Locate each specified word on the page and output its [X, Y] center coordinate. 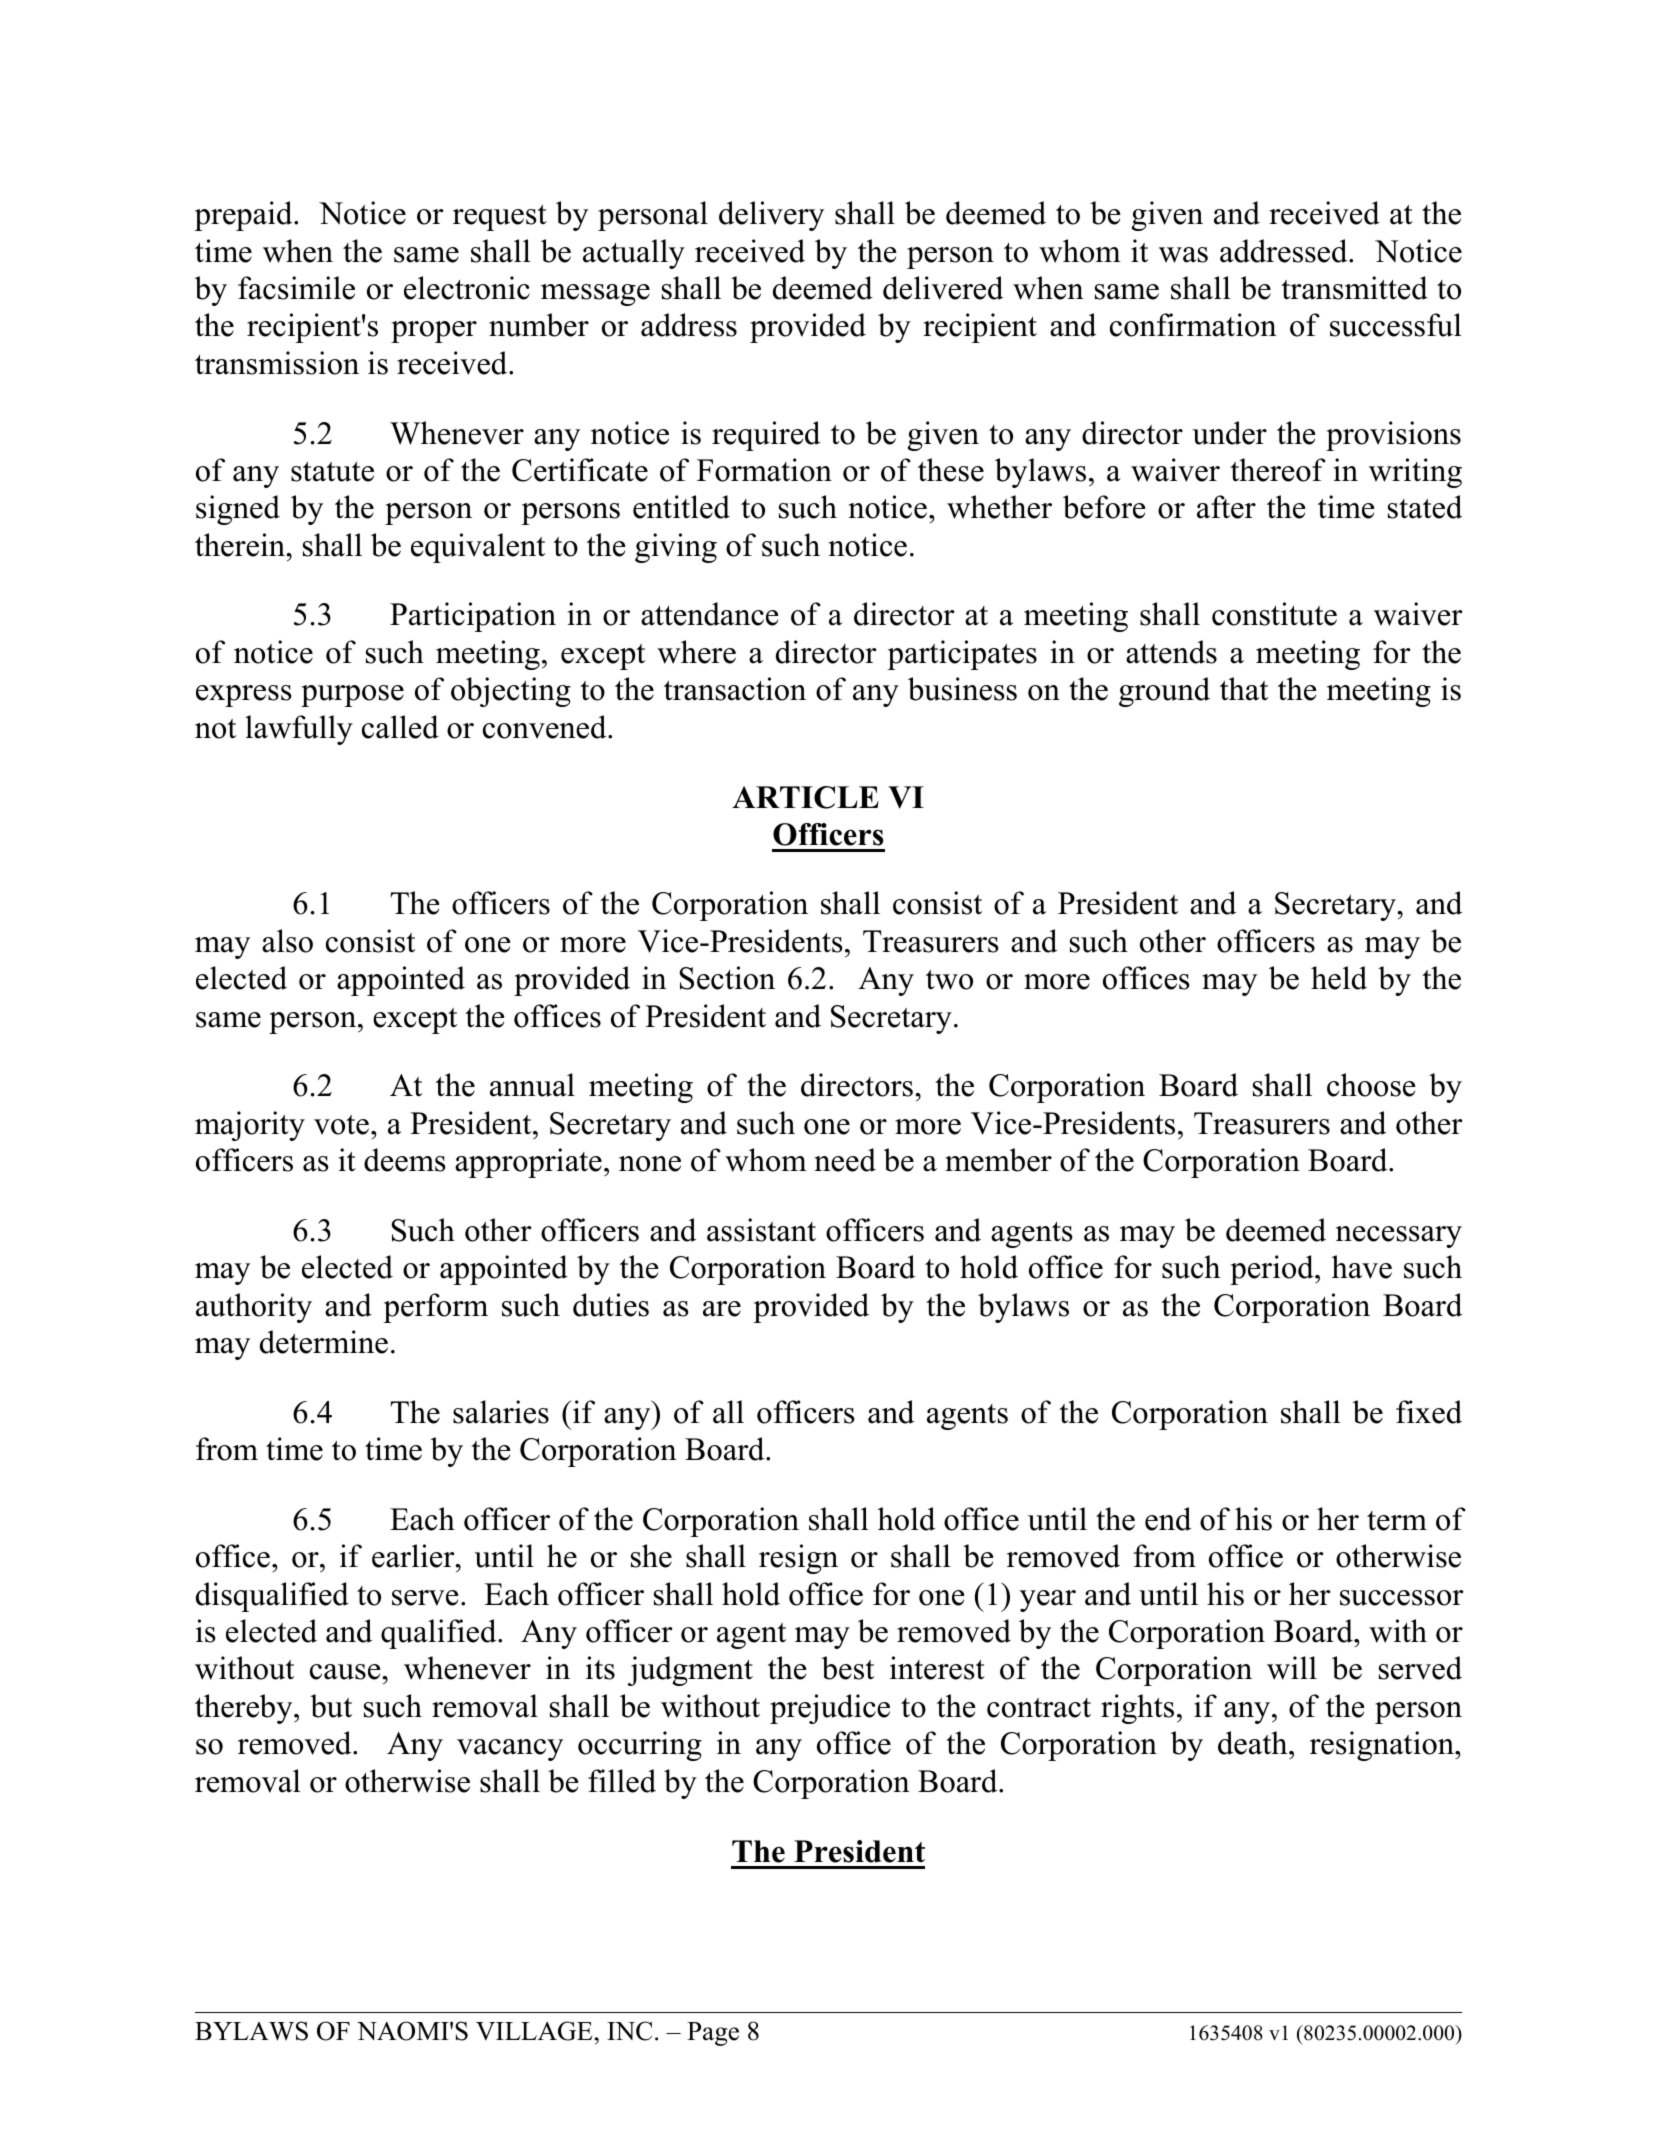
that [1244, 689]
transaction [735, 689]
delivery [771, 216]
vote [341, 1125]
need [845, 1160]
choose [1371, 1085]
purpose [352, 696]
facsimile [296, 288]
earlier [414, 1556]
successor [1402, 1598]
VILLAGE [534, 2031]
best [848, 1668]
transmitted [1354, 288]
